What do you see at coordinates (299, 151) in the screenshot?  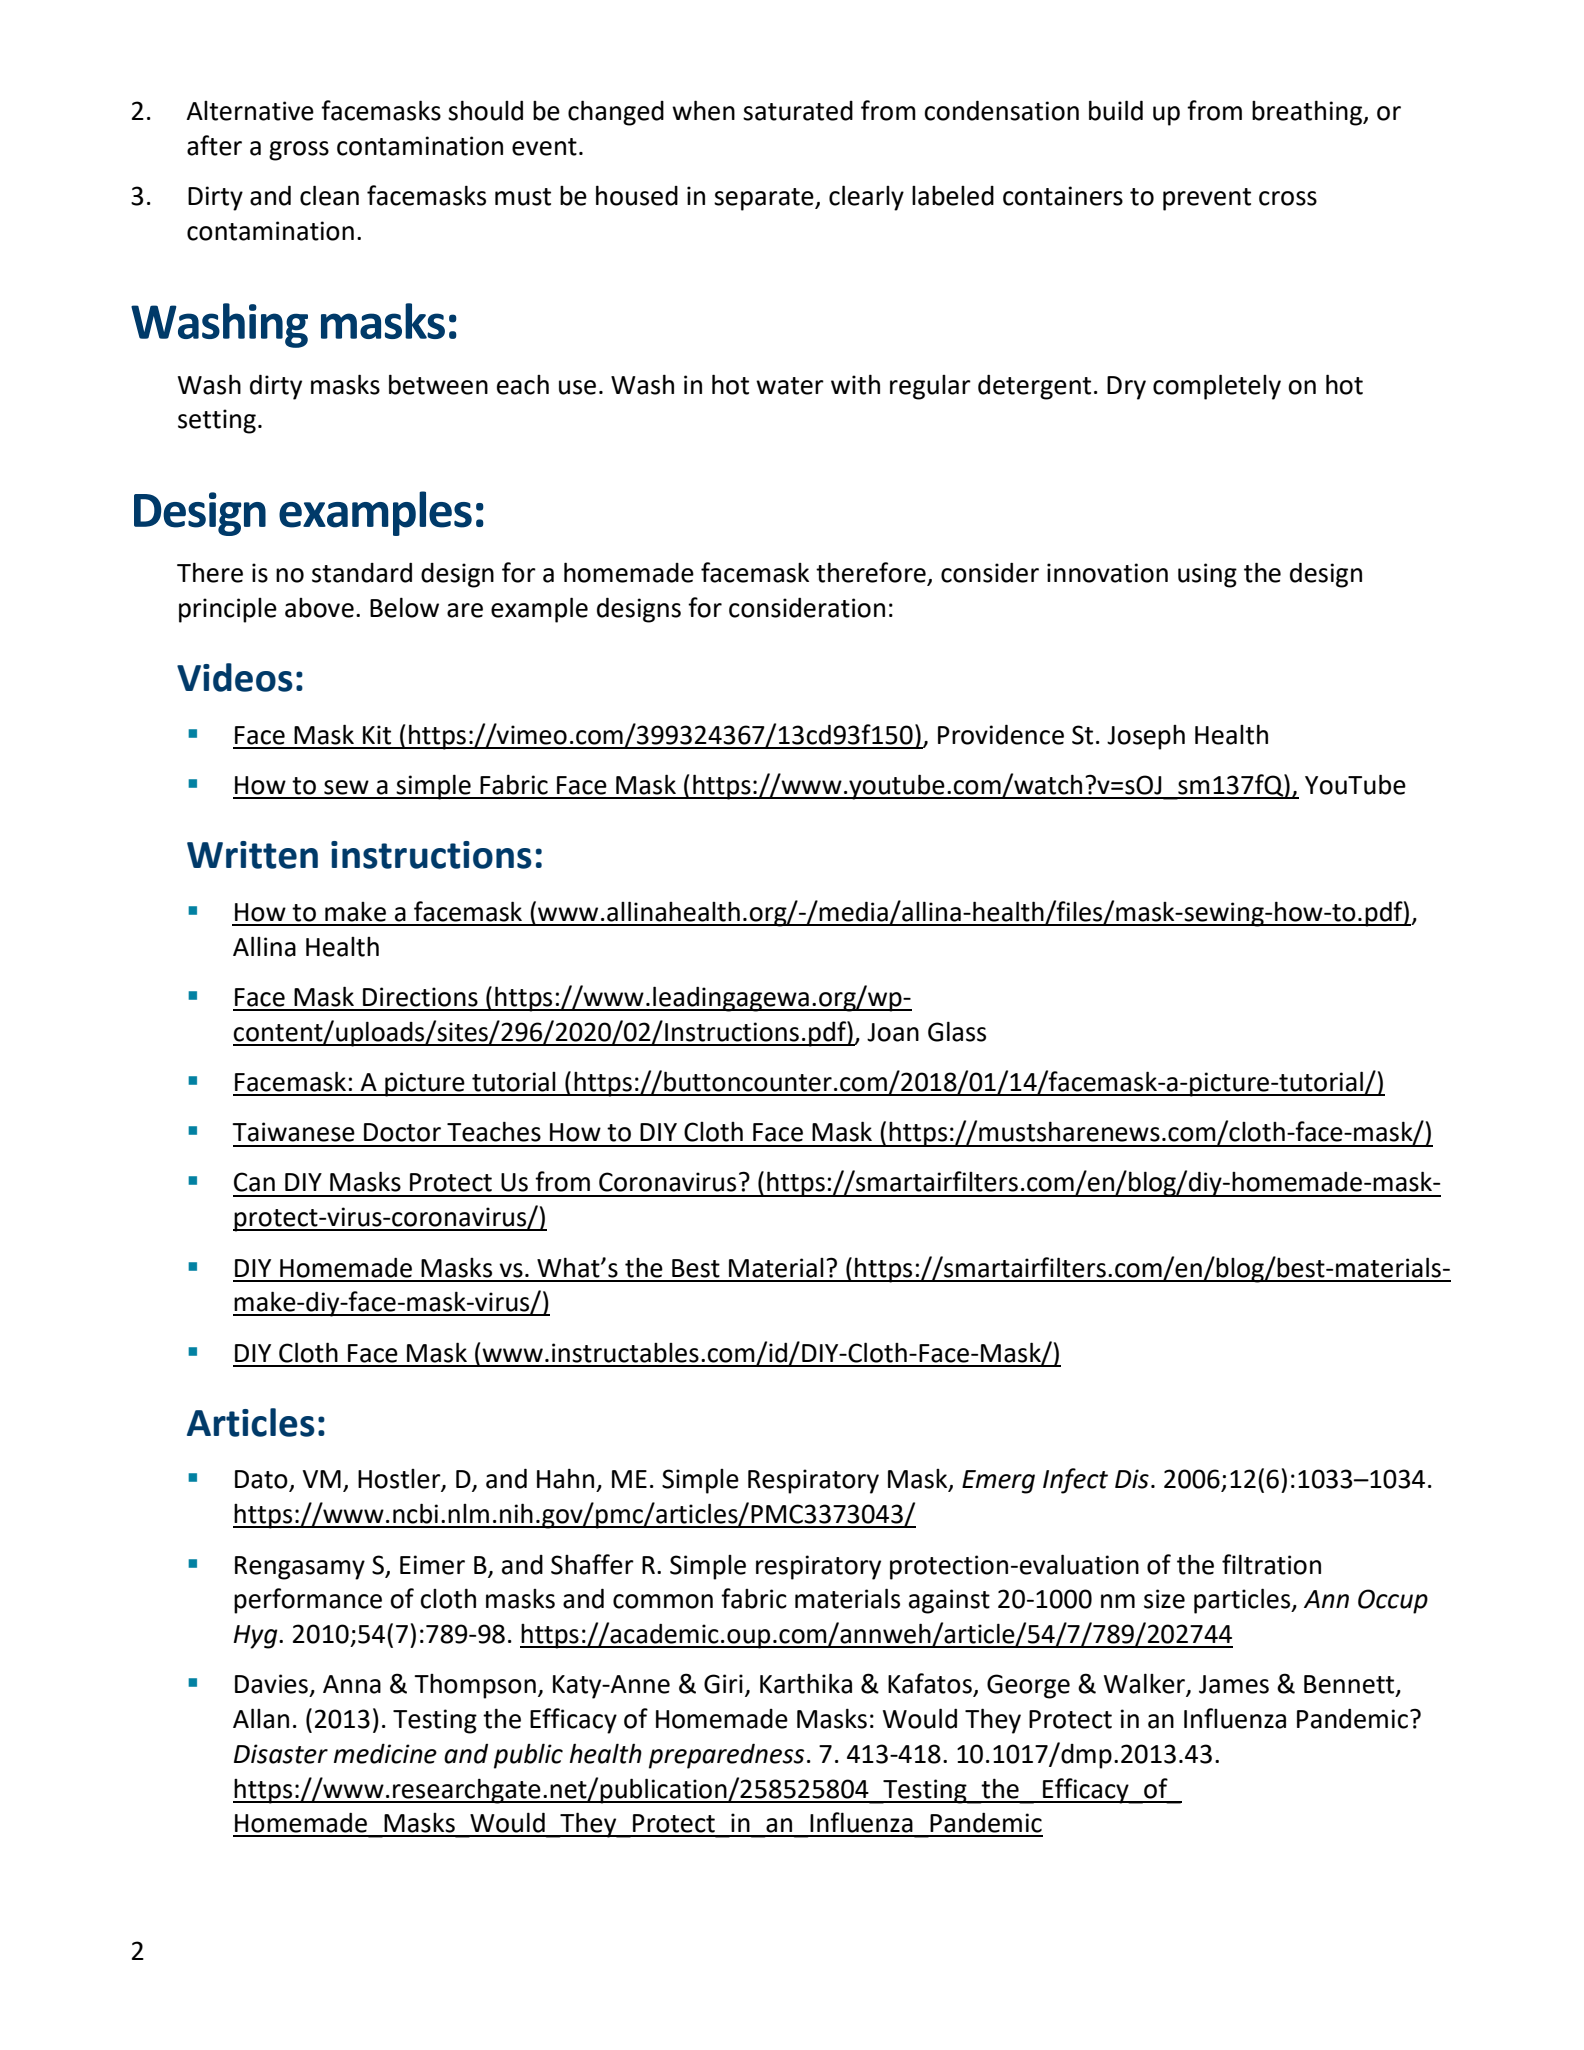 I see `gross` at bounding box center [299, 151].
